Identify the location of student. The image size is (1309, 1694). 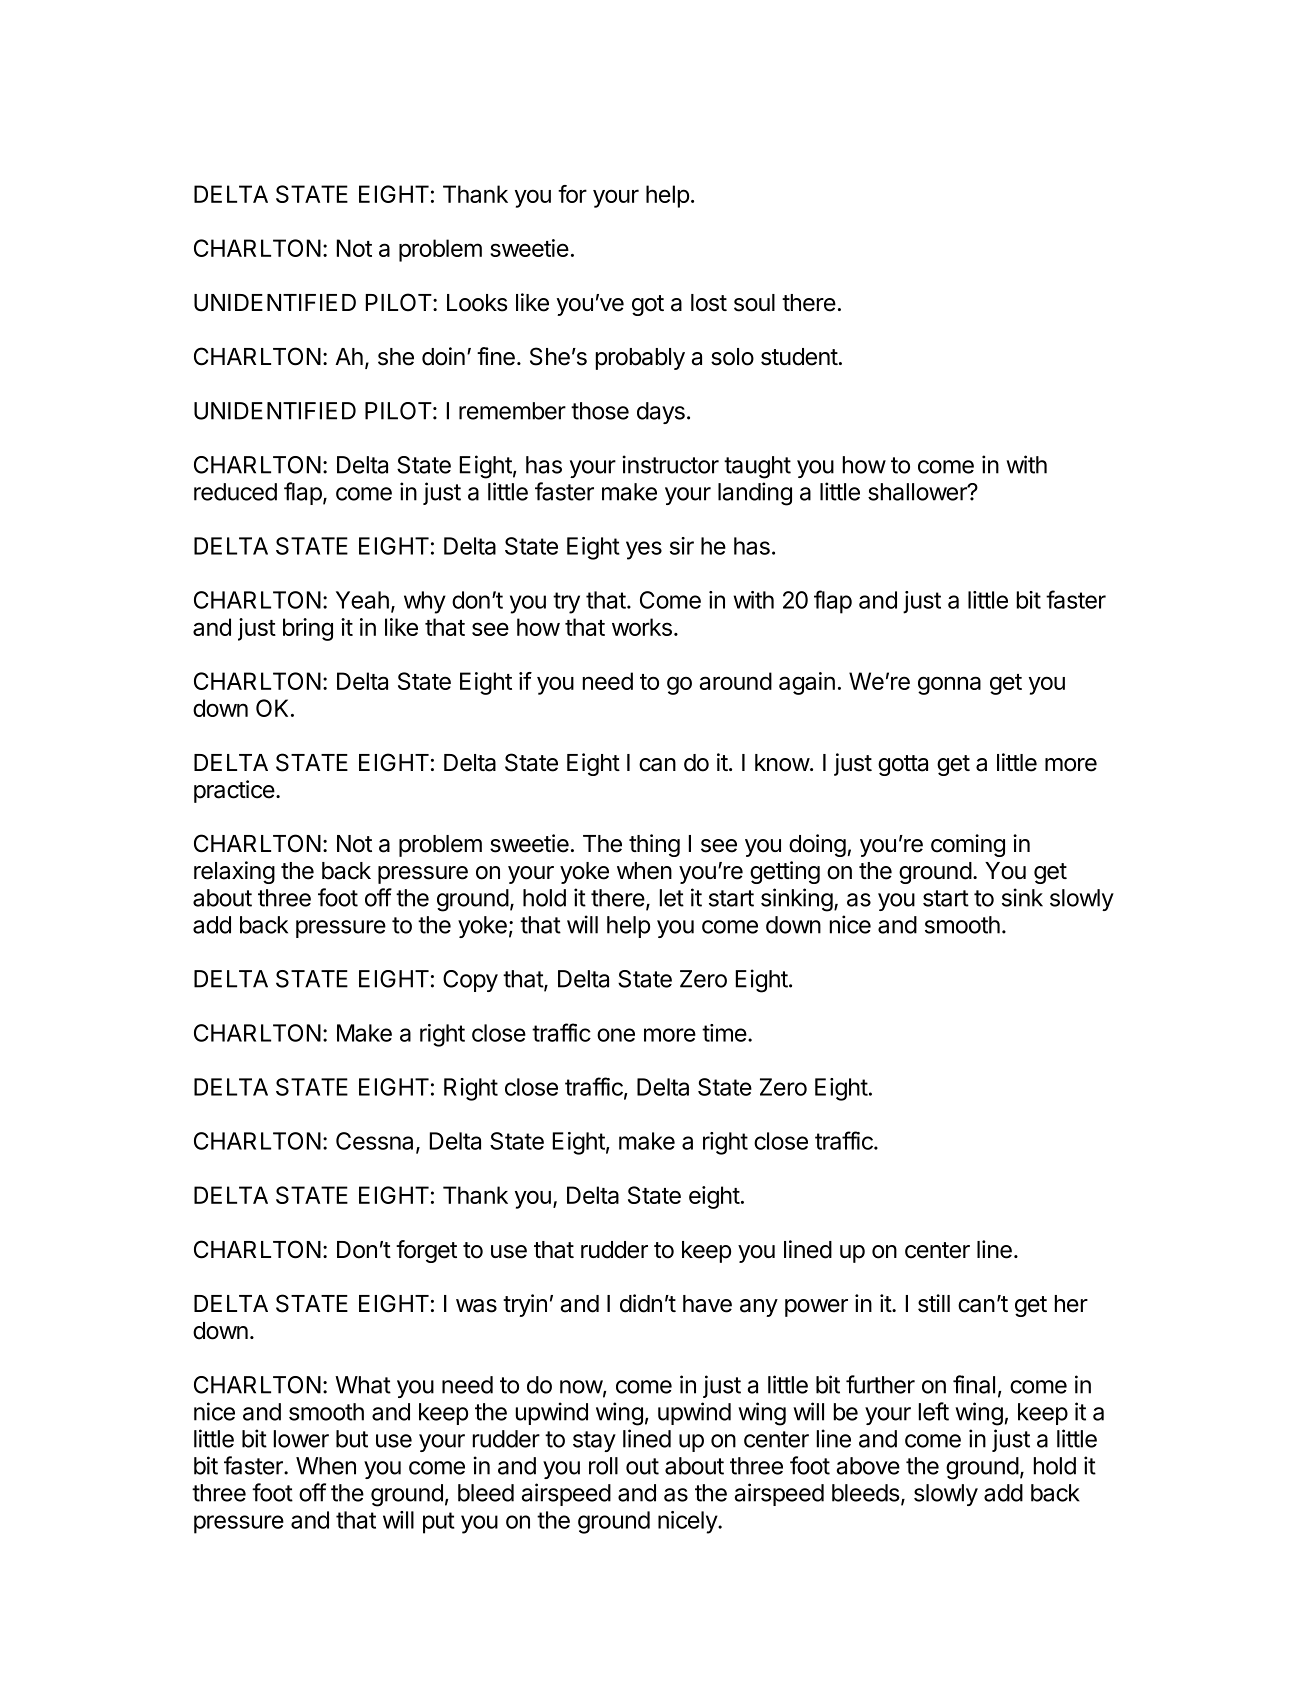
(799, 357).
